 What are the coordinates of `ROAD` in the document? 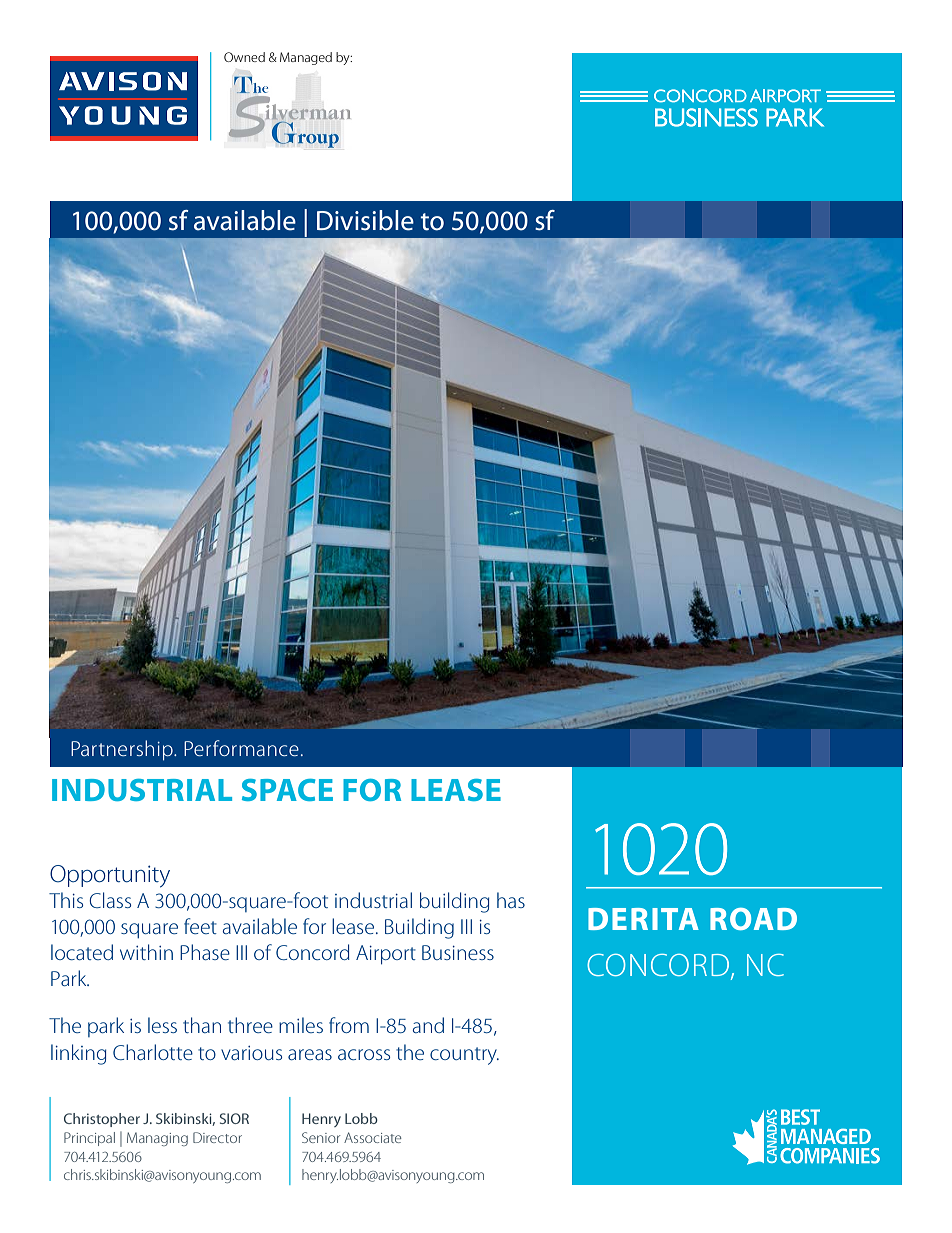 It's located at (753, 919).
